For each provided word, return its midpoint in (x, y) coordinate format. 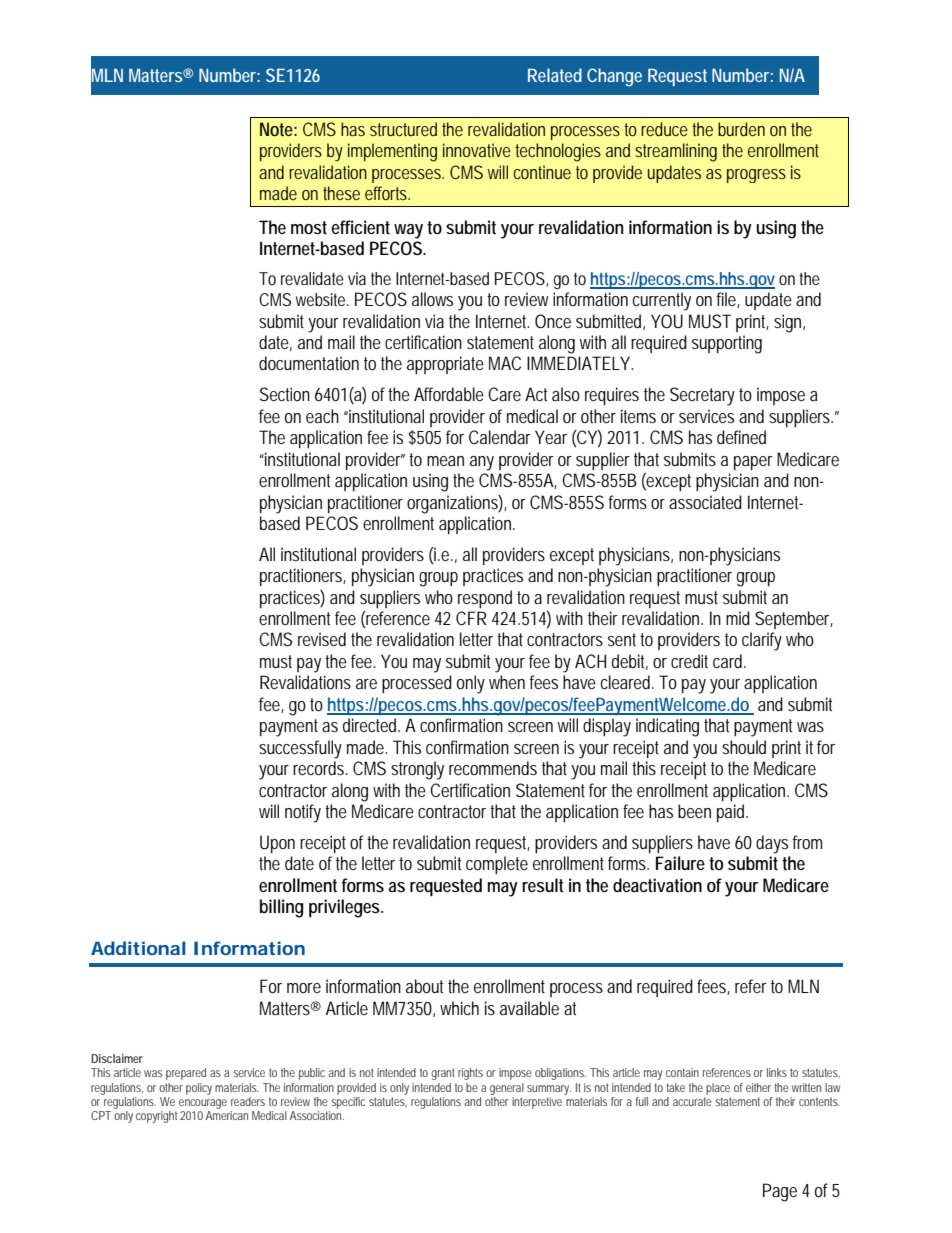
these (341, 193)
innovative (477, 150)
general (507, 1089)
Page (780, 1192)
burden (741, 129)
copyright (156, 1117)
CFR (471, 618)
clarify (762, 641)
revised (322, 639)
